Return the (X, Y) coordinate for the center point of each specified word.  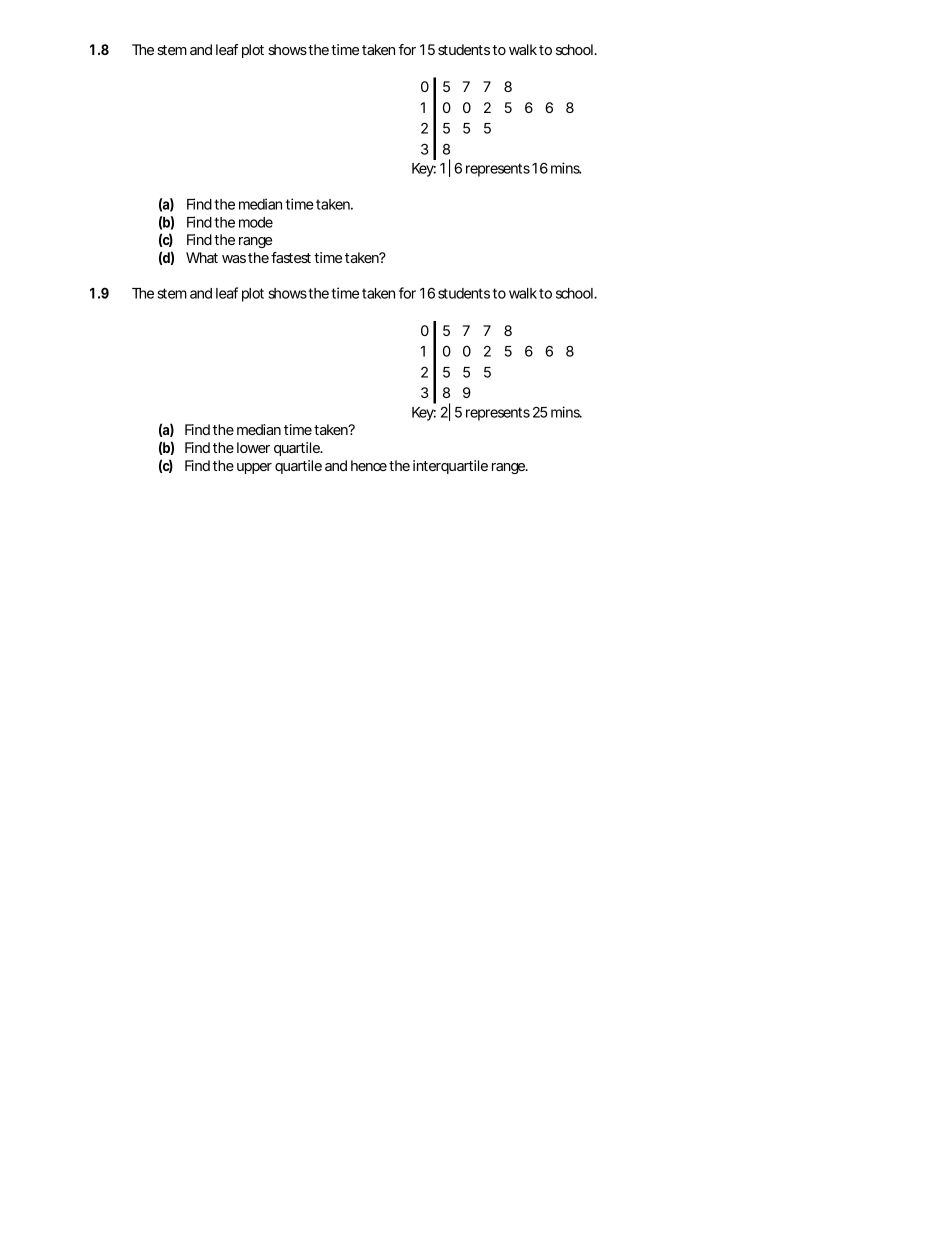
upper (254, 468)
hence (369, 465)
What (202, 257)
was (234, 259)
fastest (291, 257)
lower (253, 447)
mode (256, 222)
